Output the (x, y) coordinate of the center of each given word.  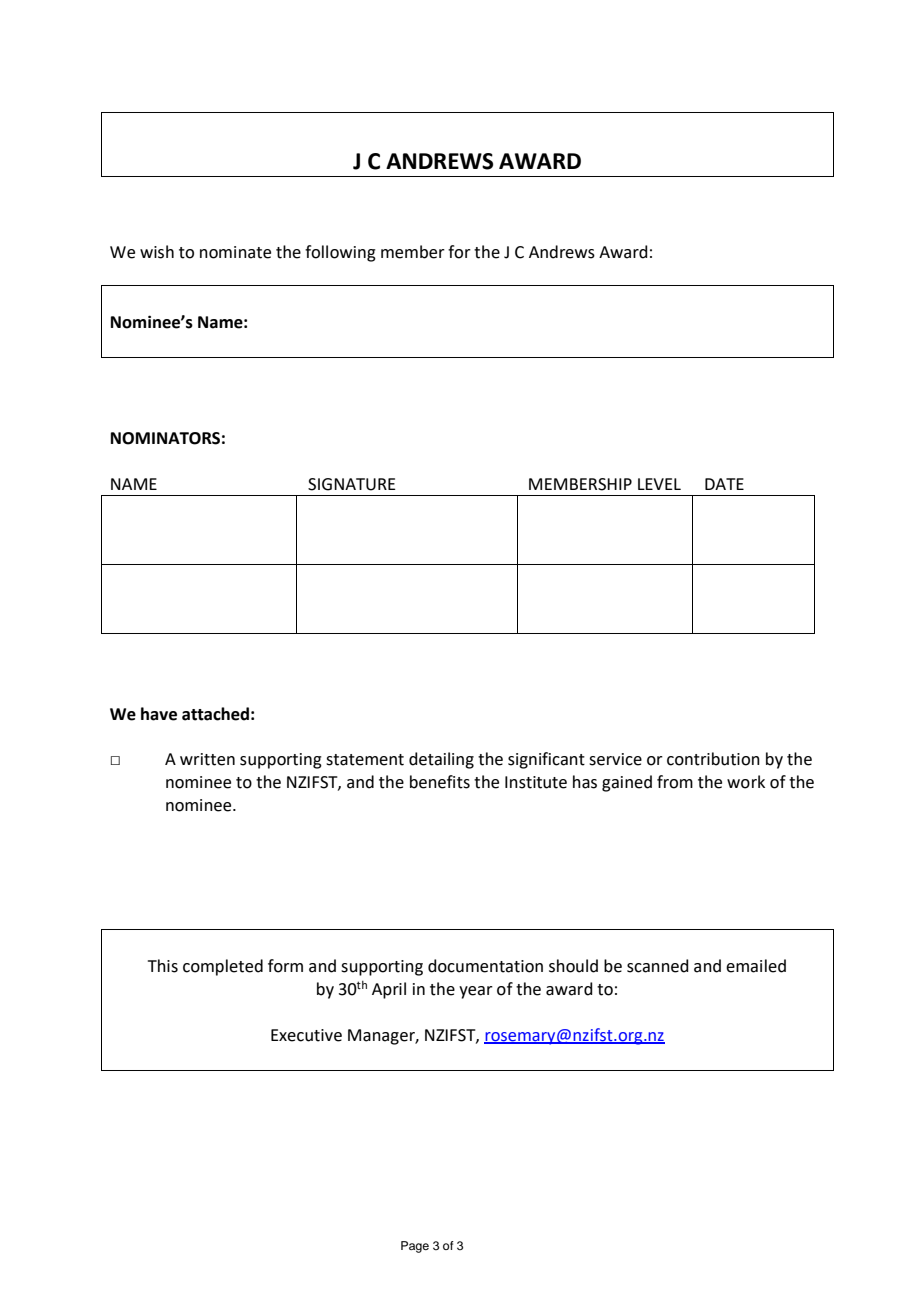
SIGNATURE (352, 484)
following (340, 253)
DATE (724, 484)
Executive (306, 1035)
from (675, 782)
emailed (756, 966)
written (207, 759)
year (476, 992)
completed (223, 967)
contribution (713, 759)
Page (415, 1247)
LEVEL (659, 484)
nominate (235, 252)
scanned (658, 966)
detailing (441, 760)
